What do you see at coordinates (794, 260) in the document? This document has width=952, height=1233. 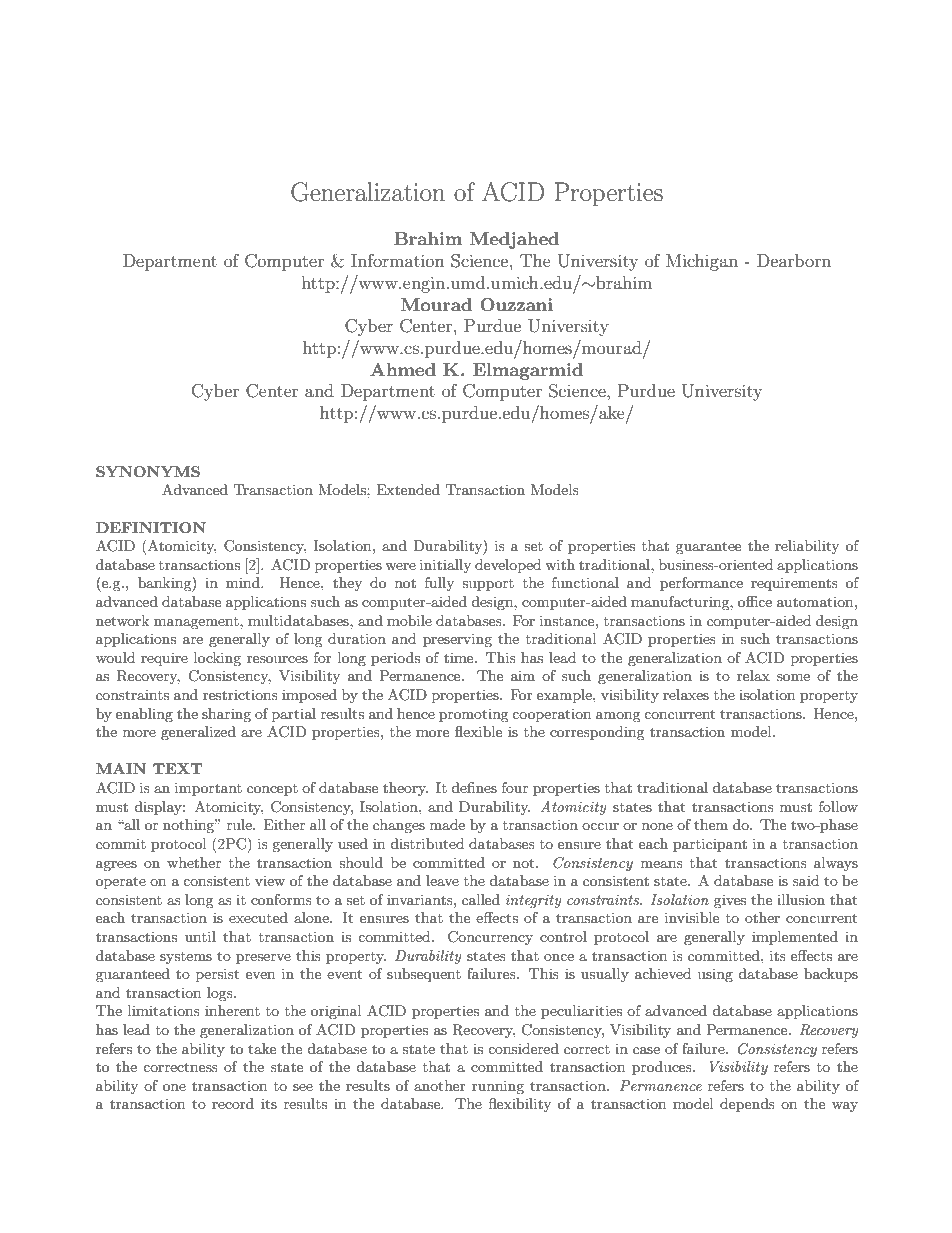 I see `Dearborn` at bounding box center [794, 260].
